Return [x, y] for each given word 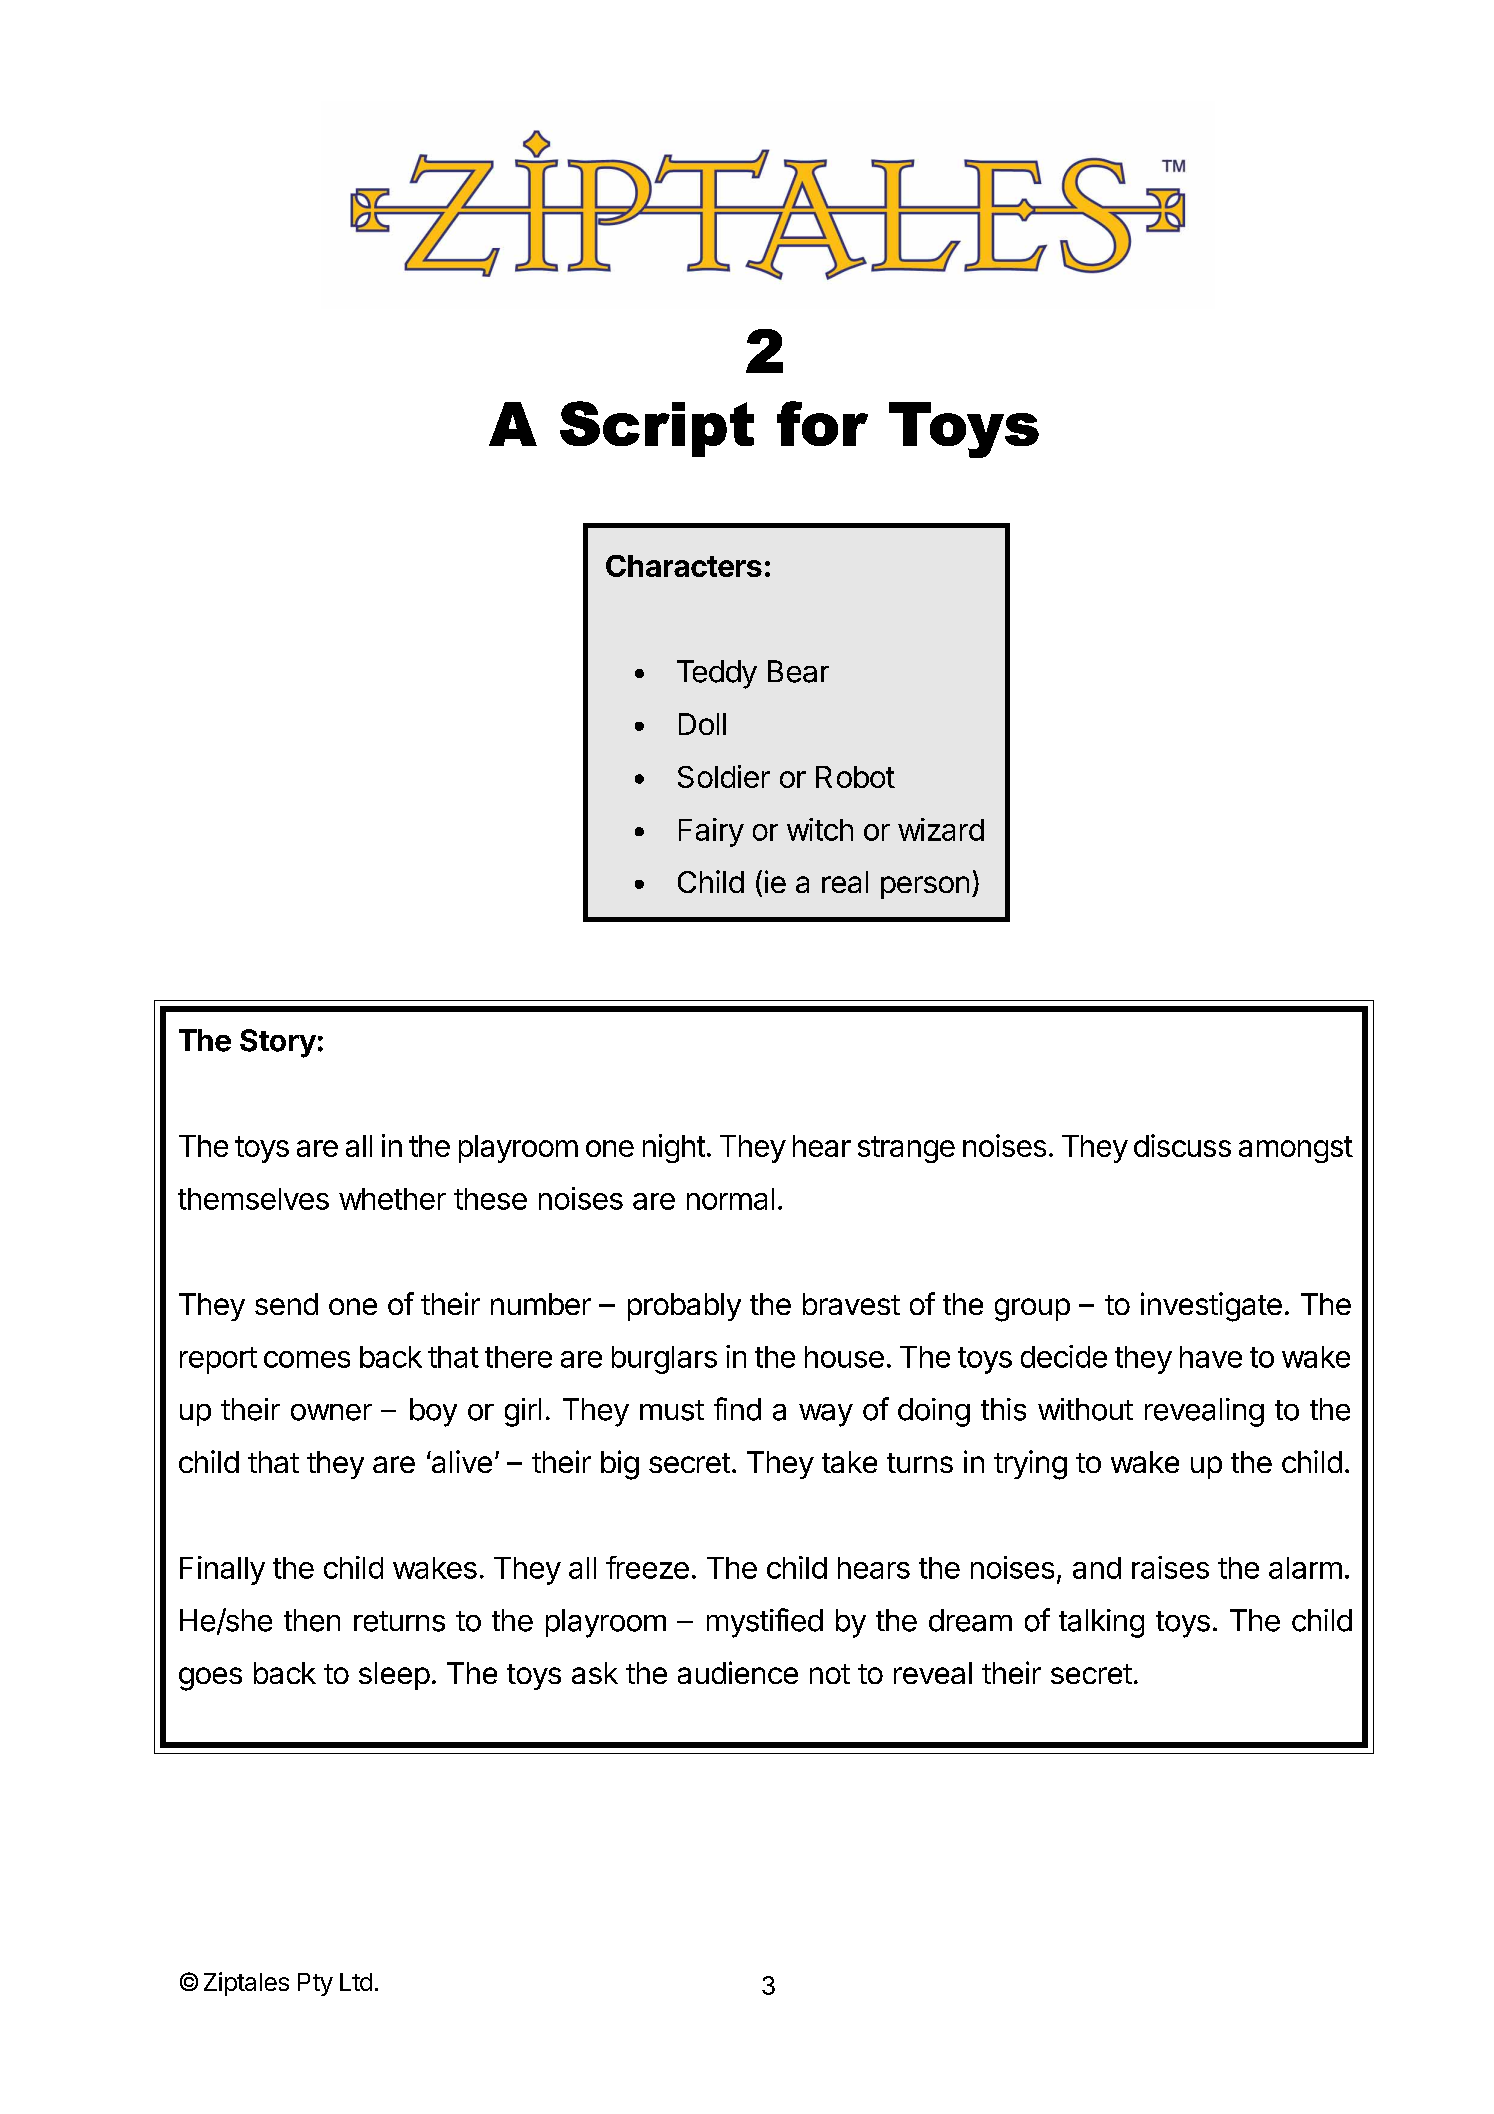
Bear [798, 671]
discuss [1182, 1145]
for [822, 423]
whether [392, 1199]
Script [657, 429]
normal [730, 1199]
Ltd [356, 1982]
